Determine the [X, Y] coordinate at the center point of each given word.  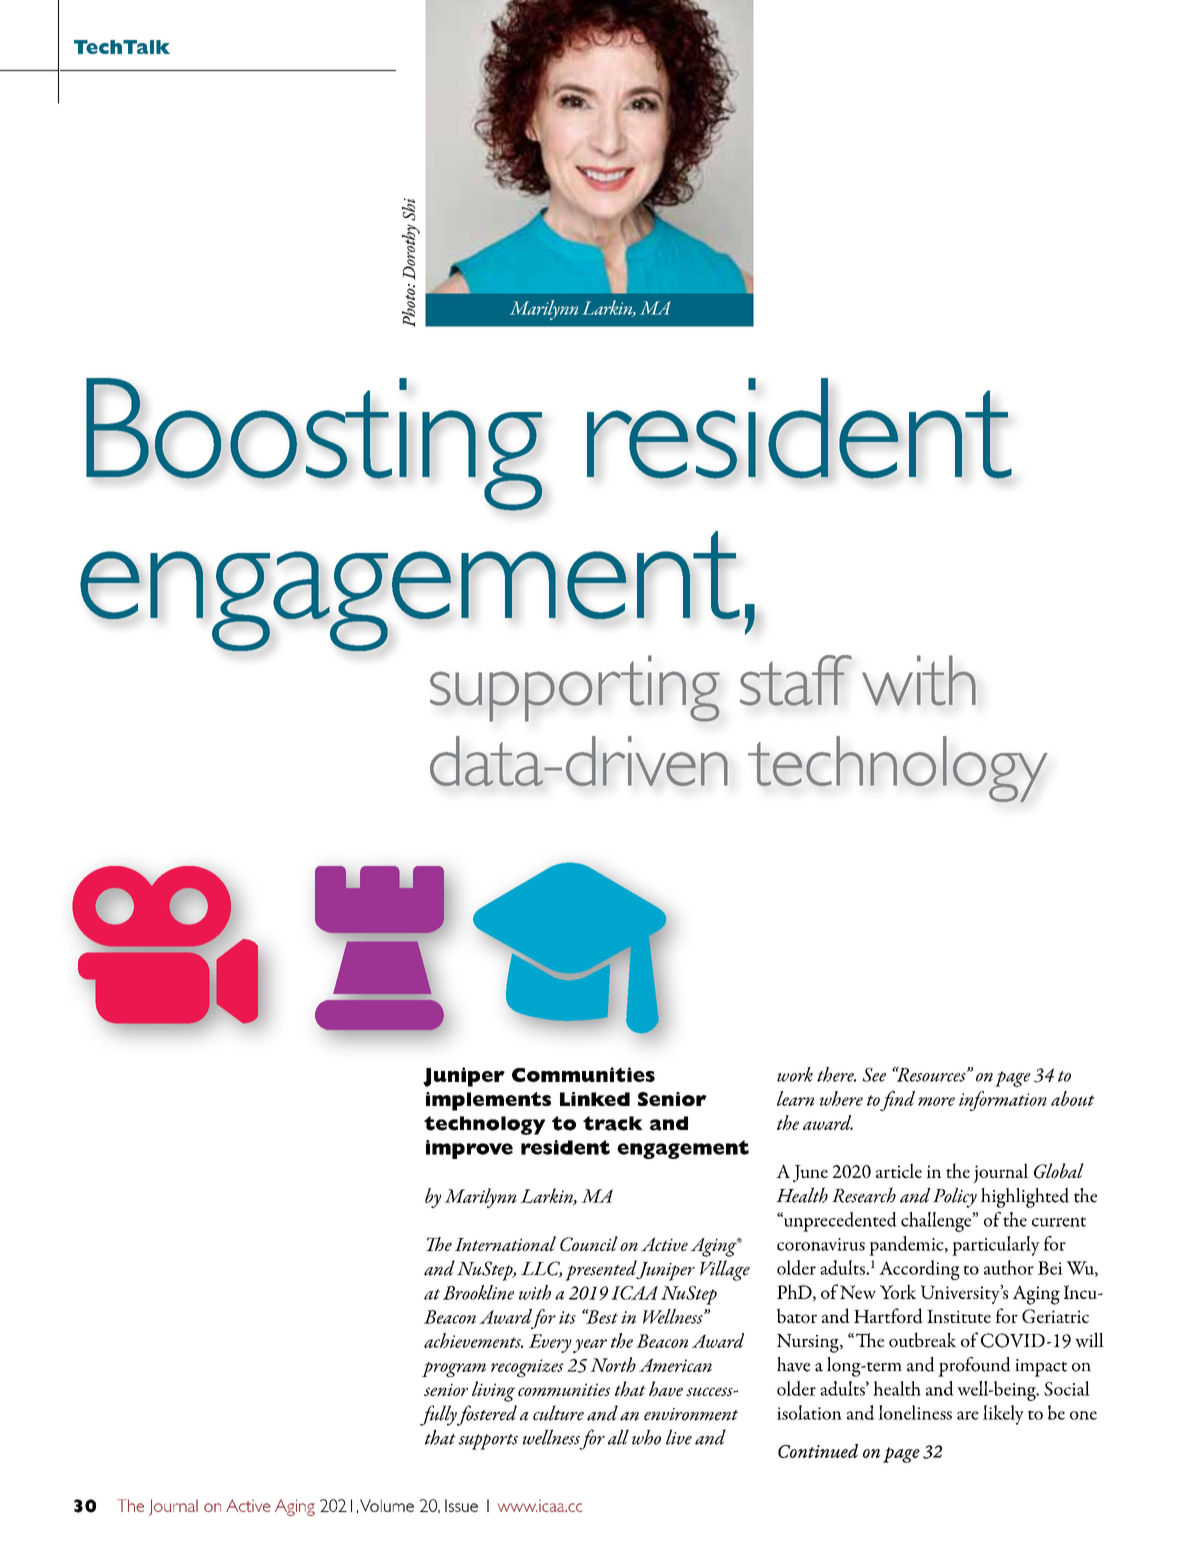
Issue [461, 1505]
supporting [575, 688]
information [1003, 1101]
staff [796, 680]
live [679, 1437]
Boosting [314, 444]
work [795, 1074]
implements [488, 1101]
